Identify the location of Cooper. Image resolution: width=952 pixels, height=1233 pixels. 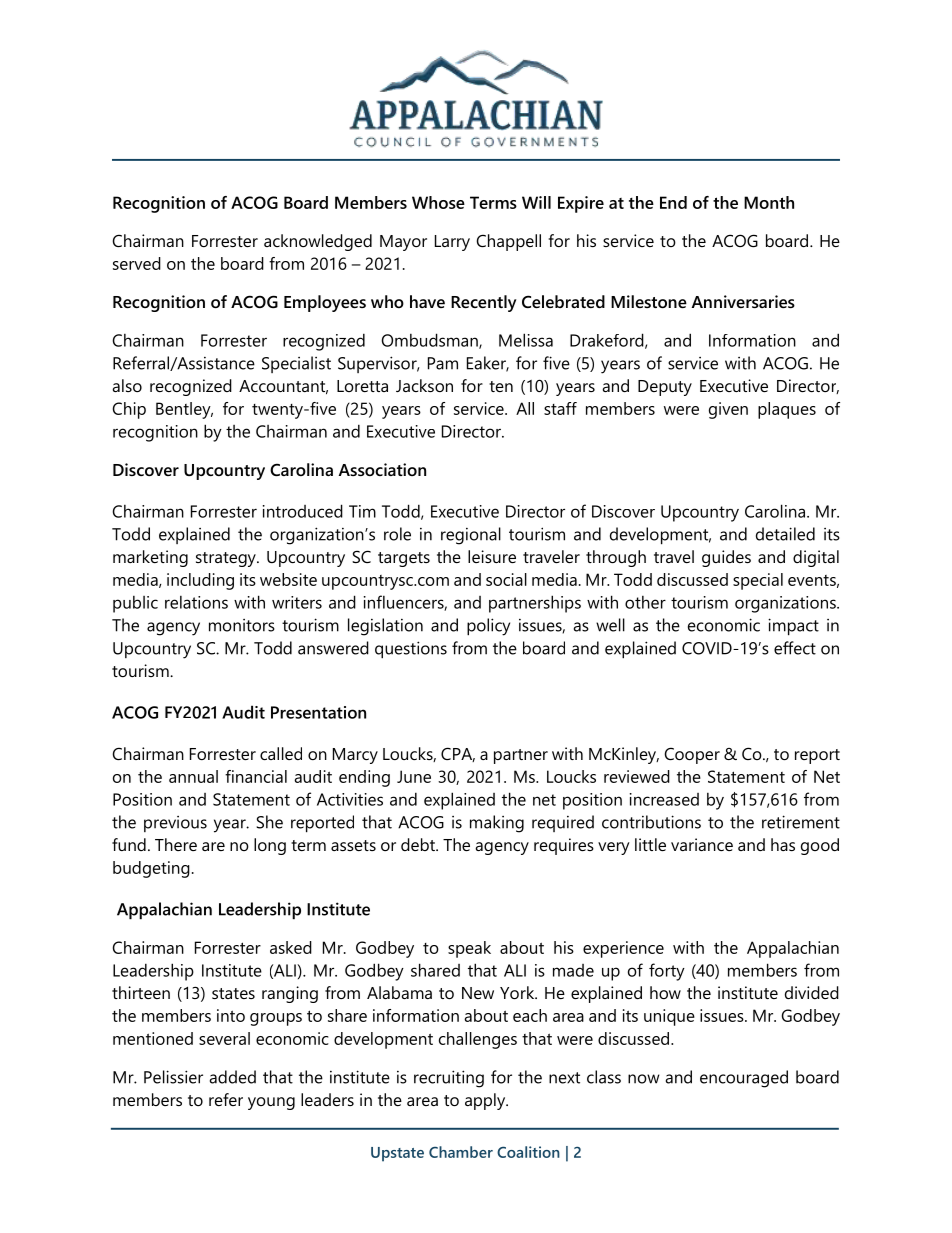
(692, 755).
